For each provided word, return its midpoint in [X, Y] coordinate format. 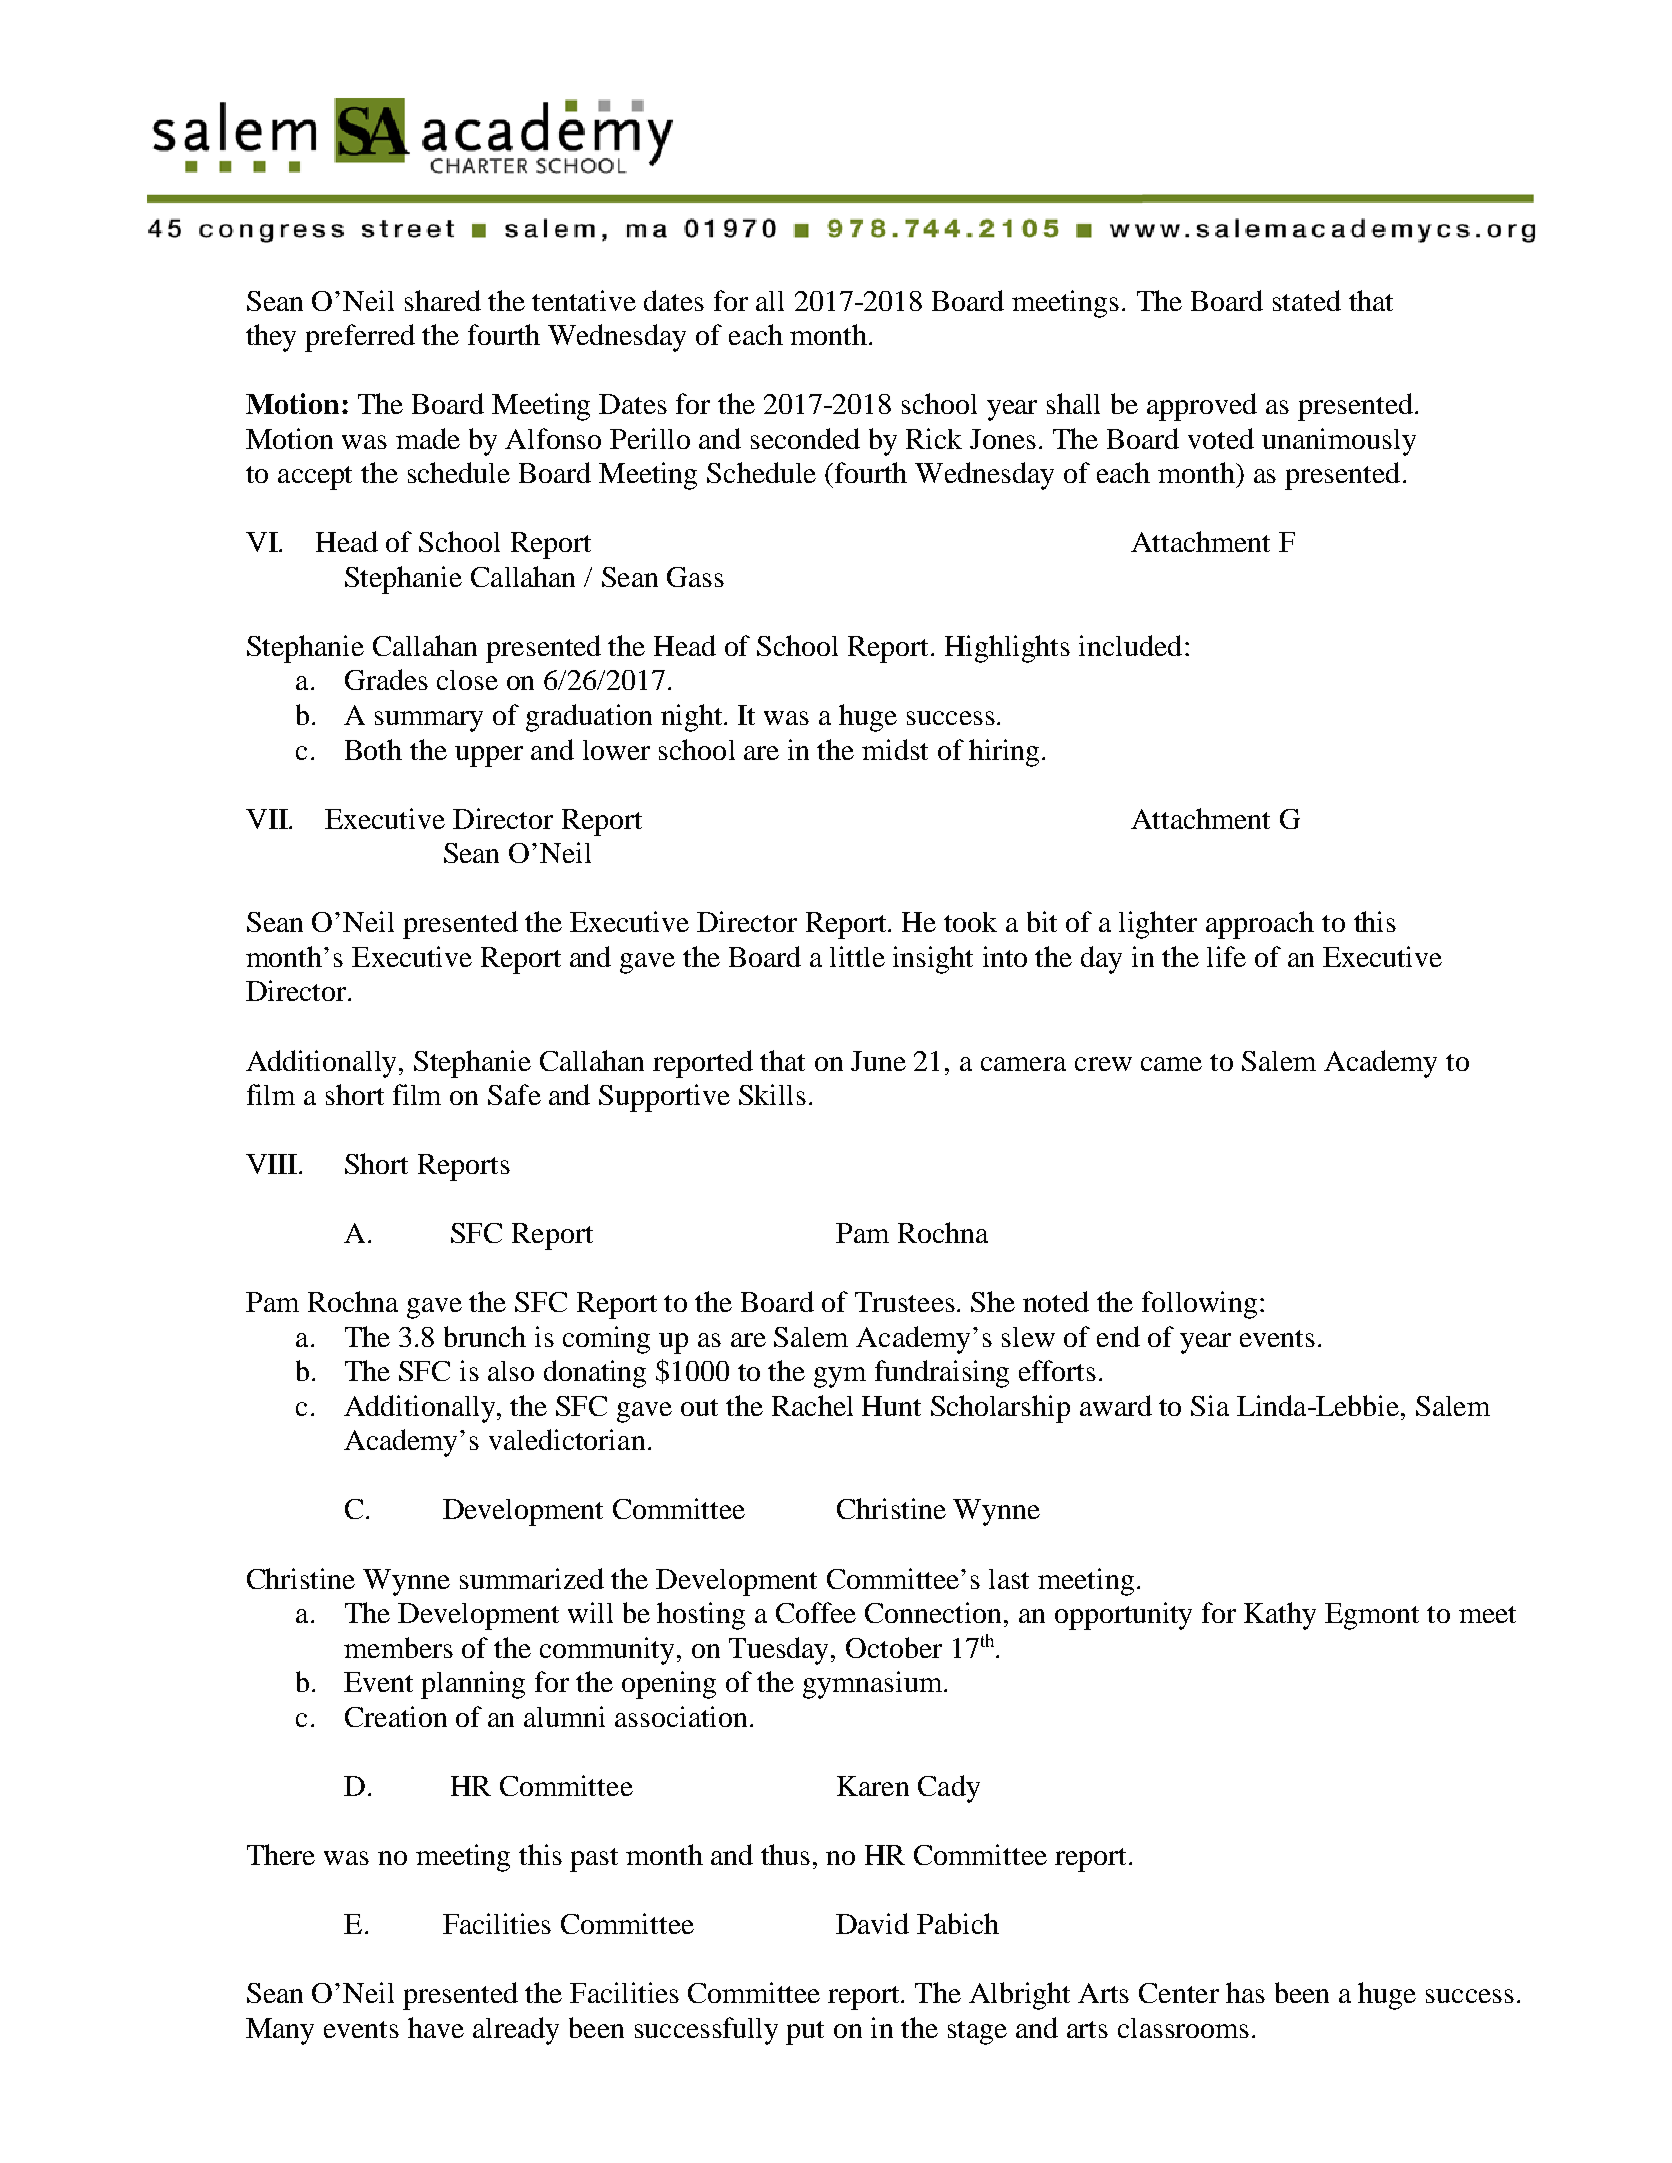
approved [1202, 407]
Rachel [812, 1405]
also [511, 1371]
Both [373, 749]
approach [1260, 925]
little [857, 956]
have [436, 2027]
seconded [805, 438]
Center [1179, 1993]
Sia [1210, 1405]
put [805, 2033]
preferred [360, 338]
